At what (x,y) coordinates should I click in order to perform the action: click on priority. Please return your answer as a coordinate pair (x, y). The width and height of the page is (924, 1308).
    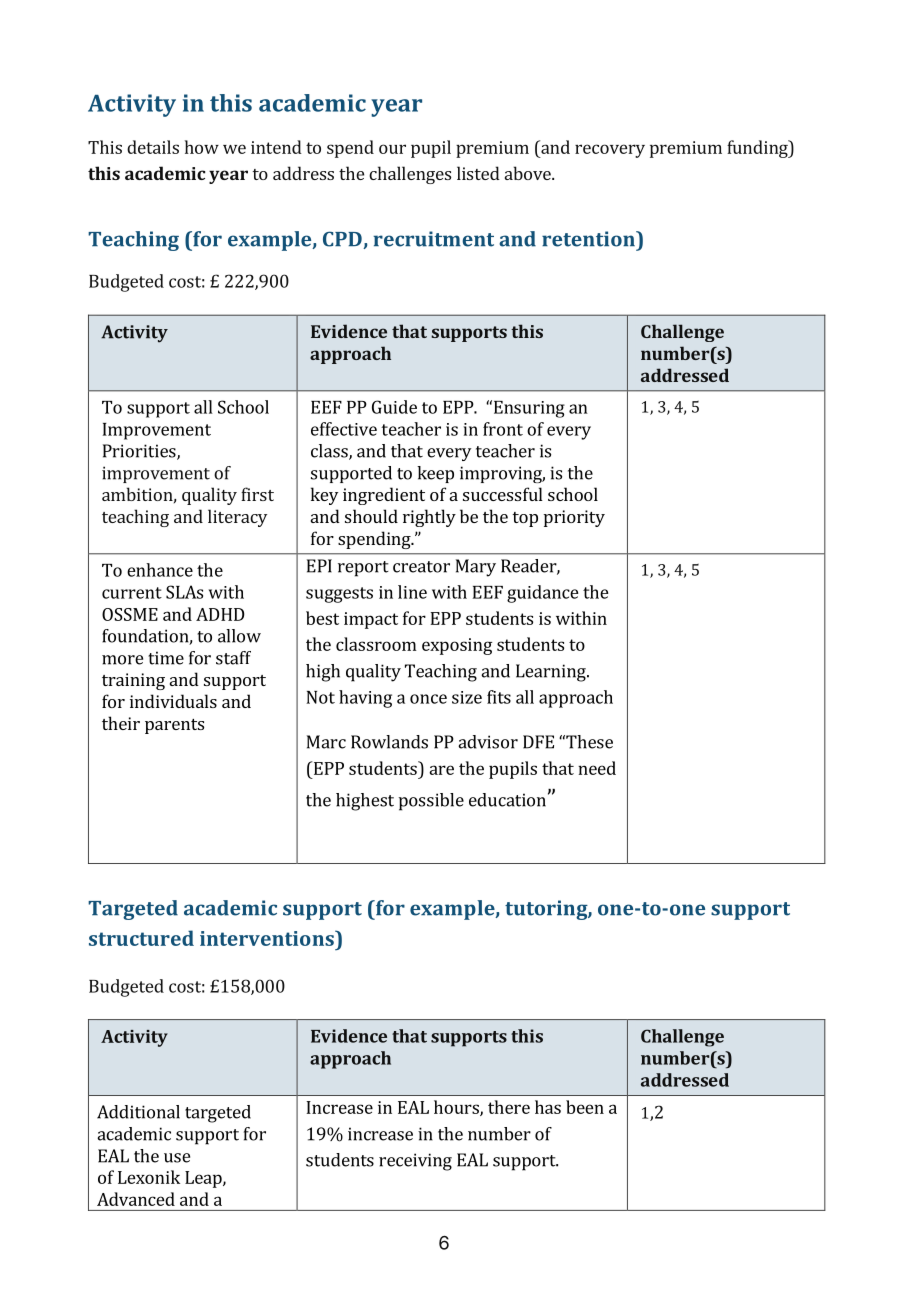
    Looking at the image, I should click on (574, 518).
